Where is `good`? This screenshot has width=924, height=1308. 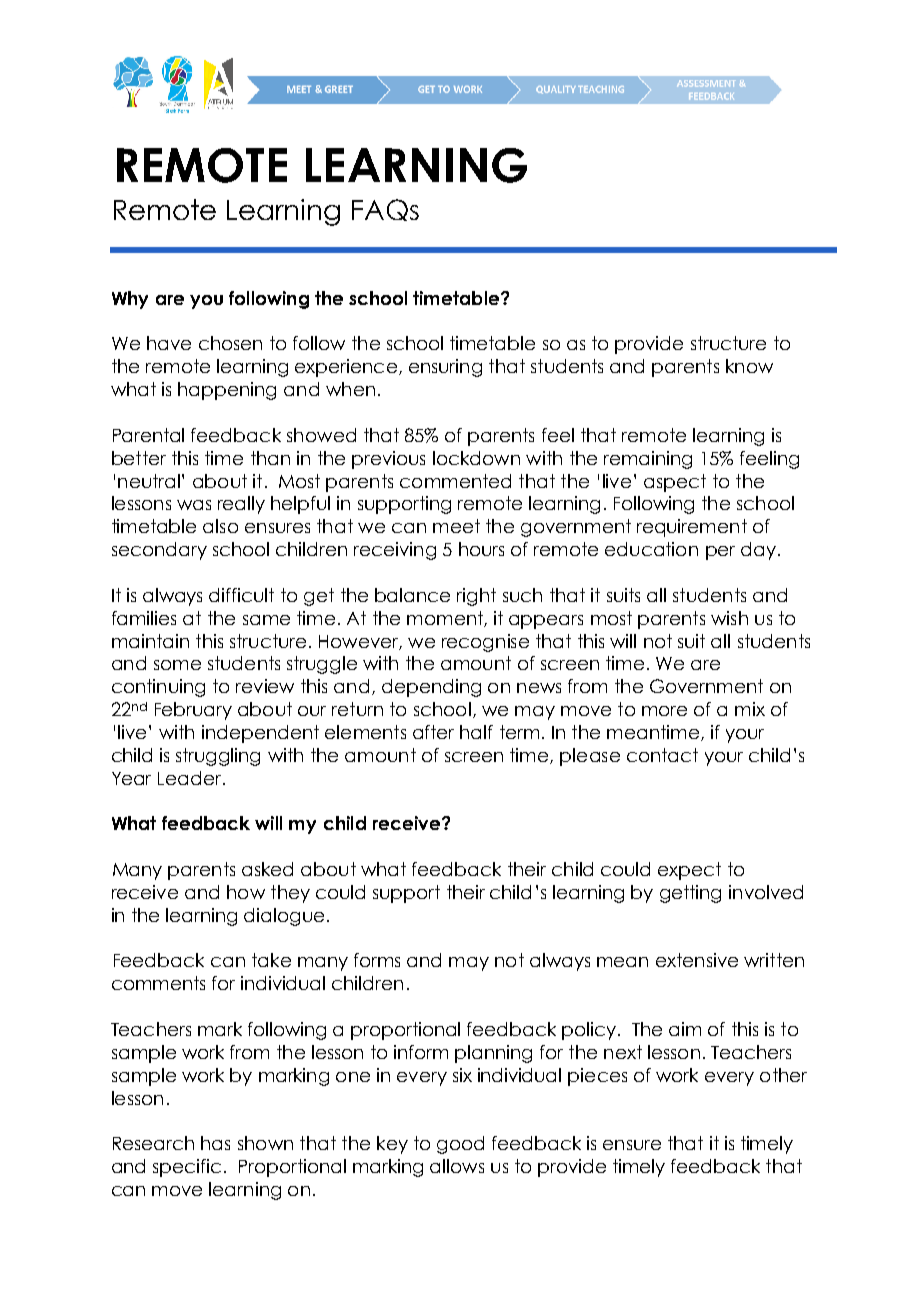 good is located at coordinates (460, 1145).
